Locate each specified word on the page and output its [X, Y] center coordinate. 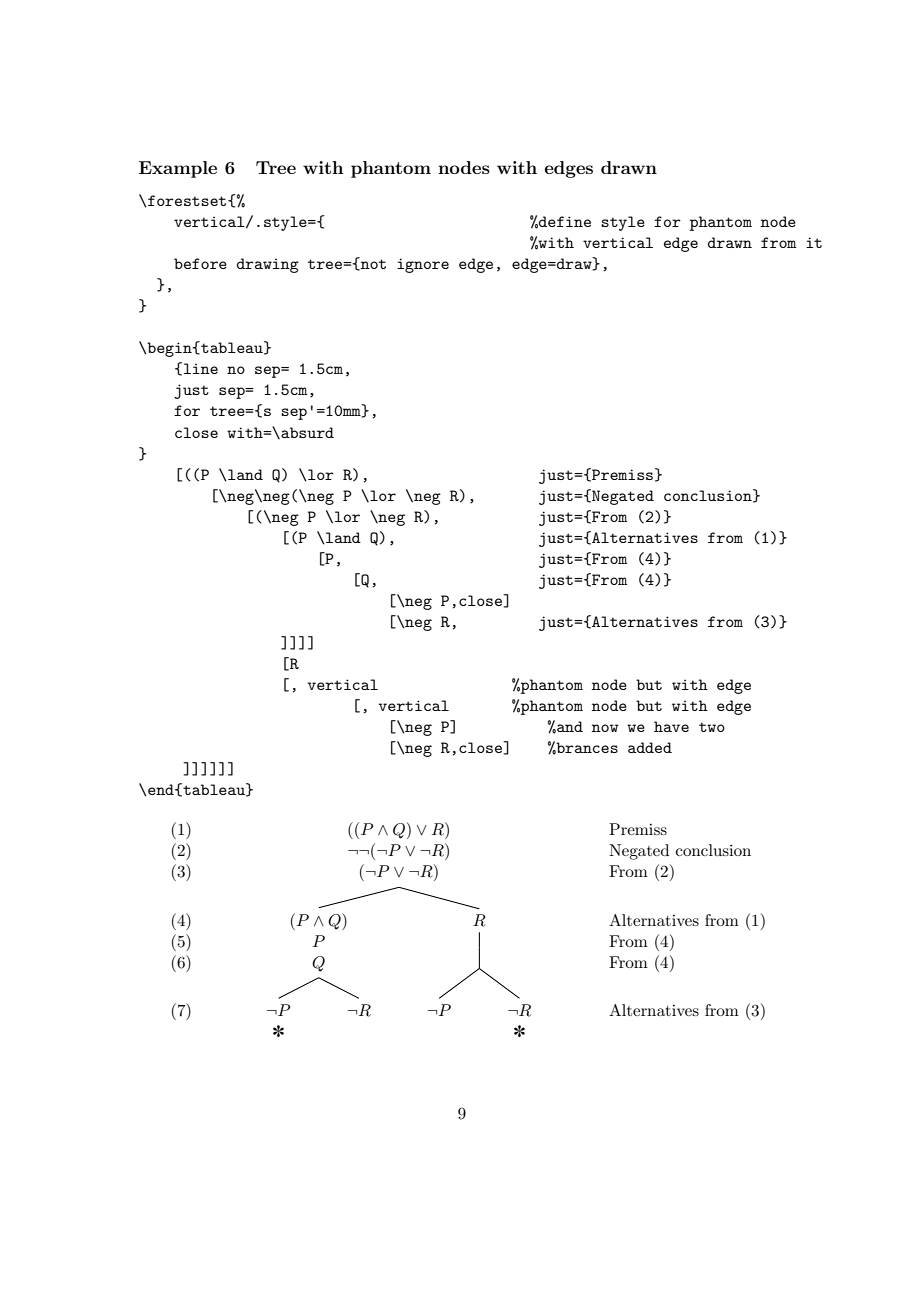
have [671, 726]
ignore [423, 265]
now [605, 728]
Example [178, 169]
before [200, 263]
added [650, 747]
